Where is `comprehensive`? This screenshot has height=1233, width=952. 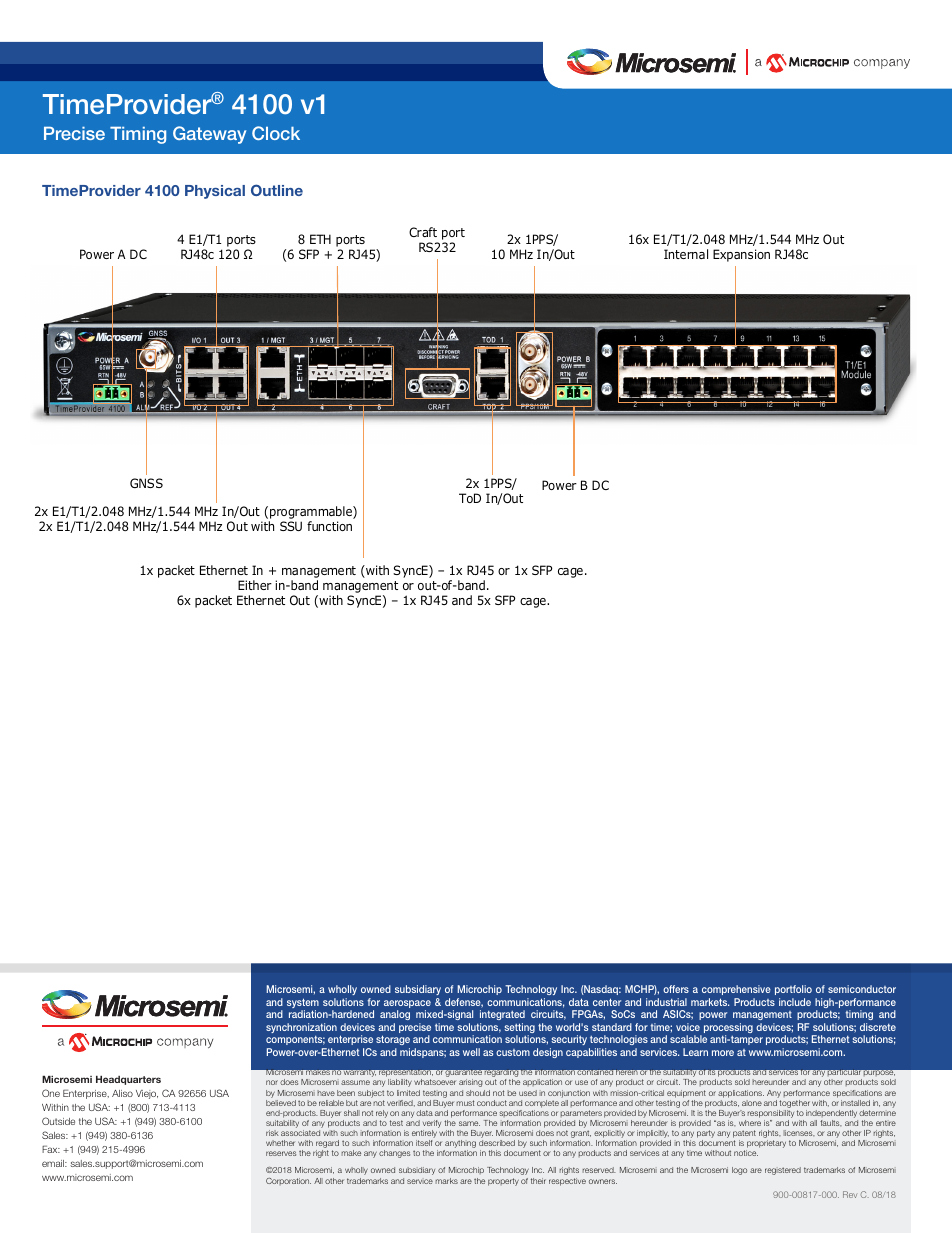
comprehensive is located at coordinates (736, 990).
